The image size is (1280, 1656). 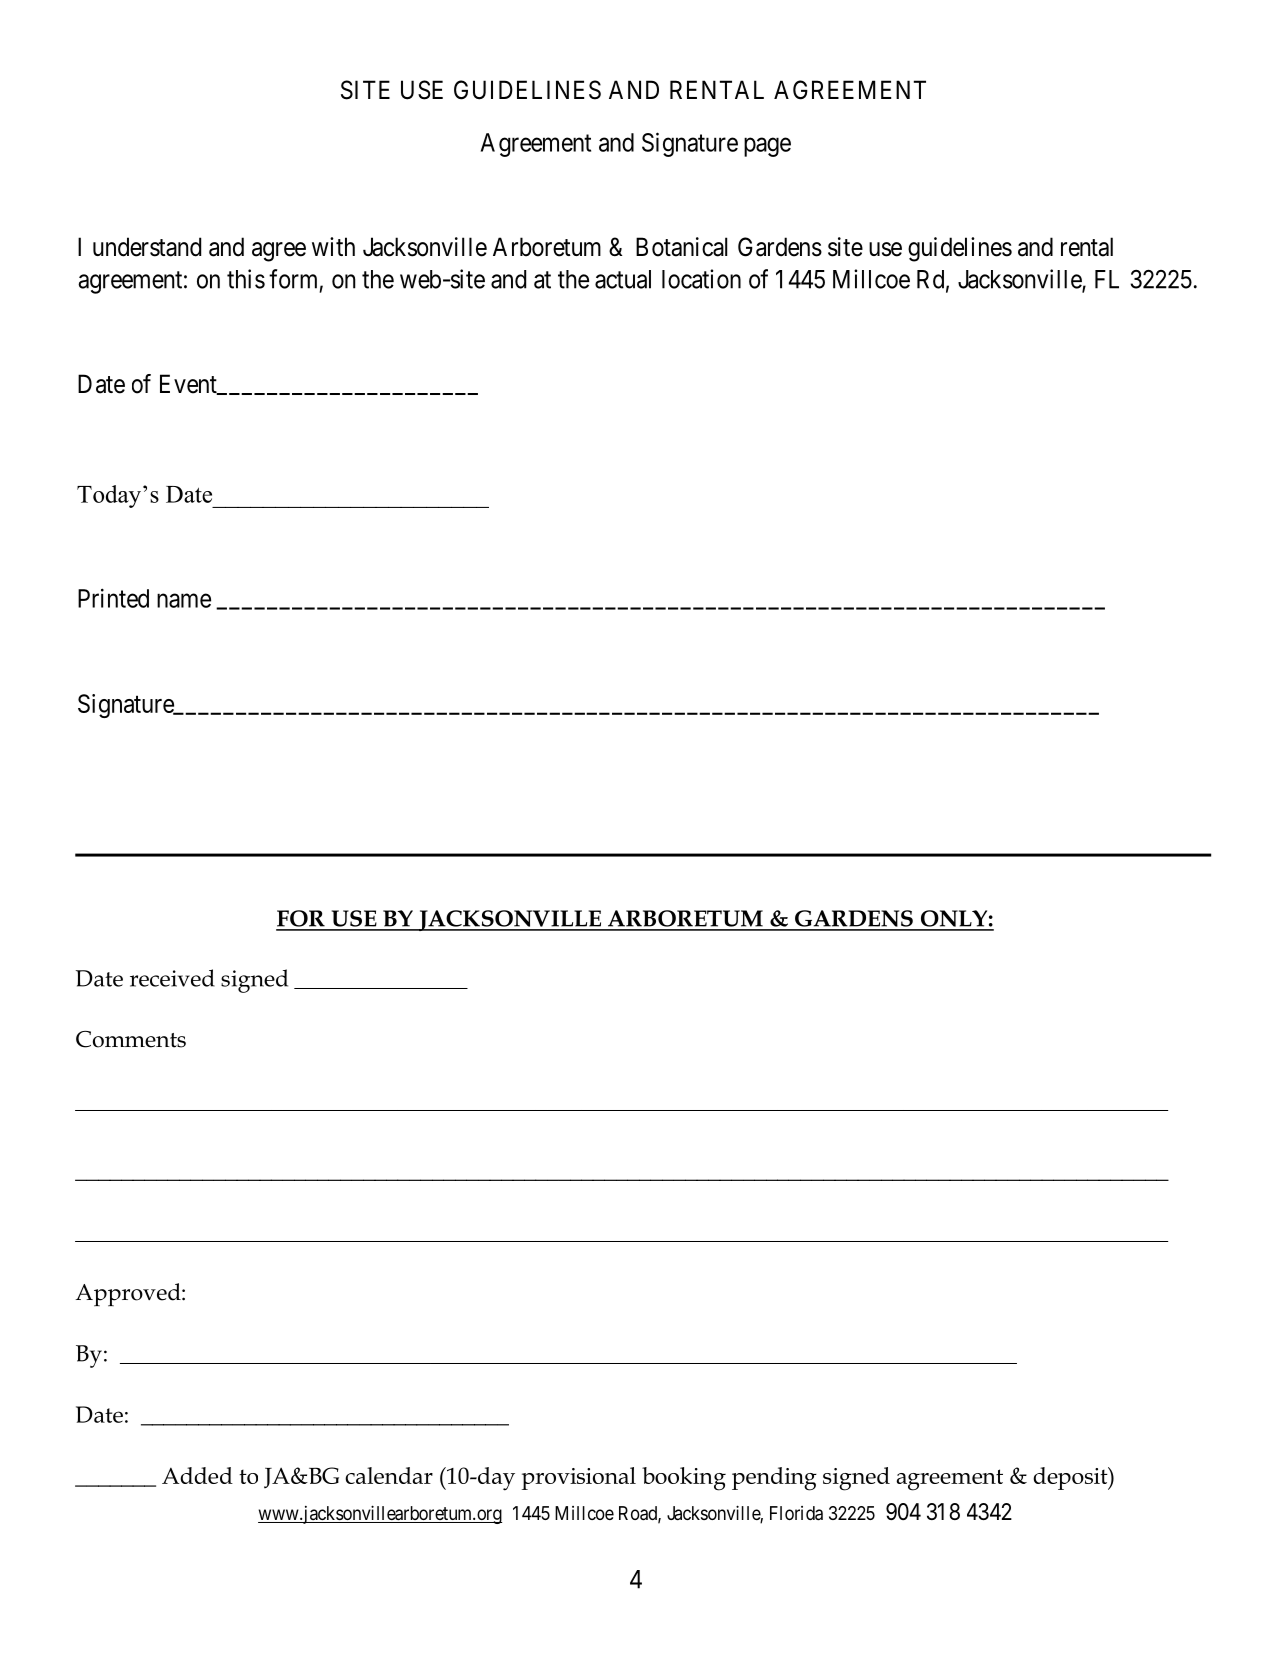 I want to click on Botanical, so click(x=681, y=247).
